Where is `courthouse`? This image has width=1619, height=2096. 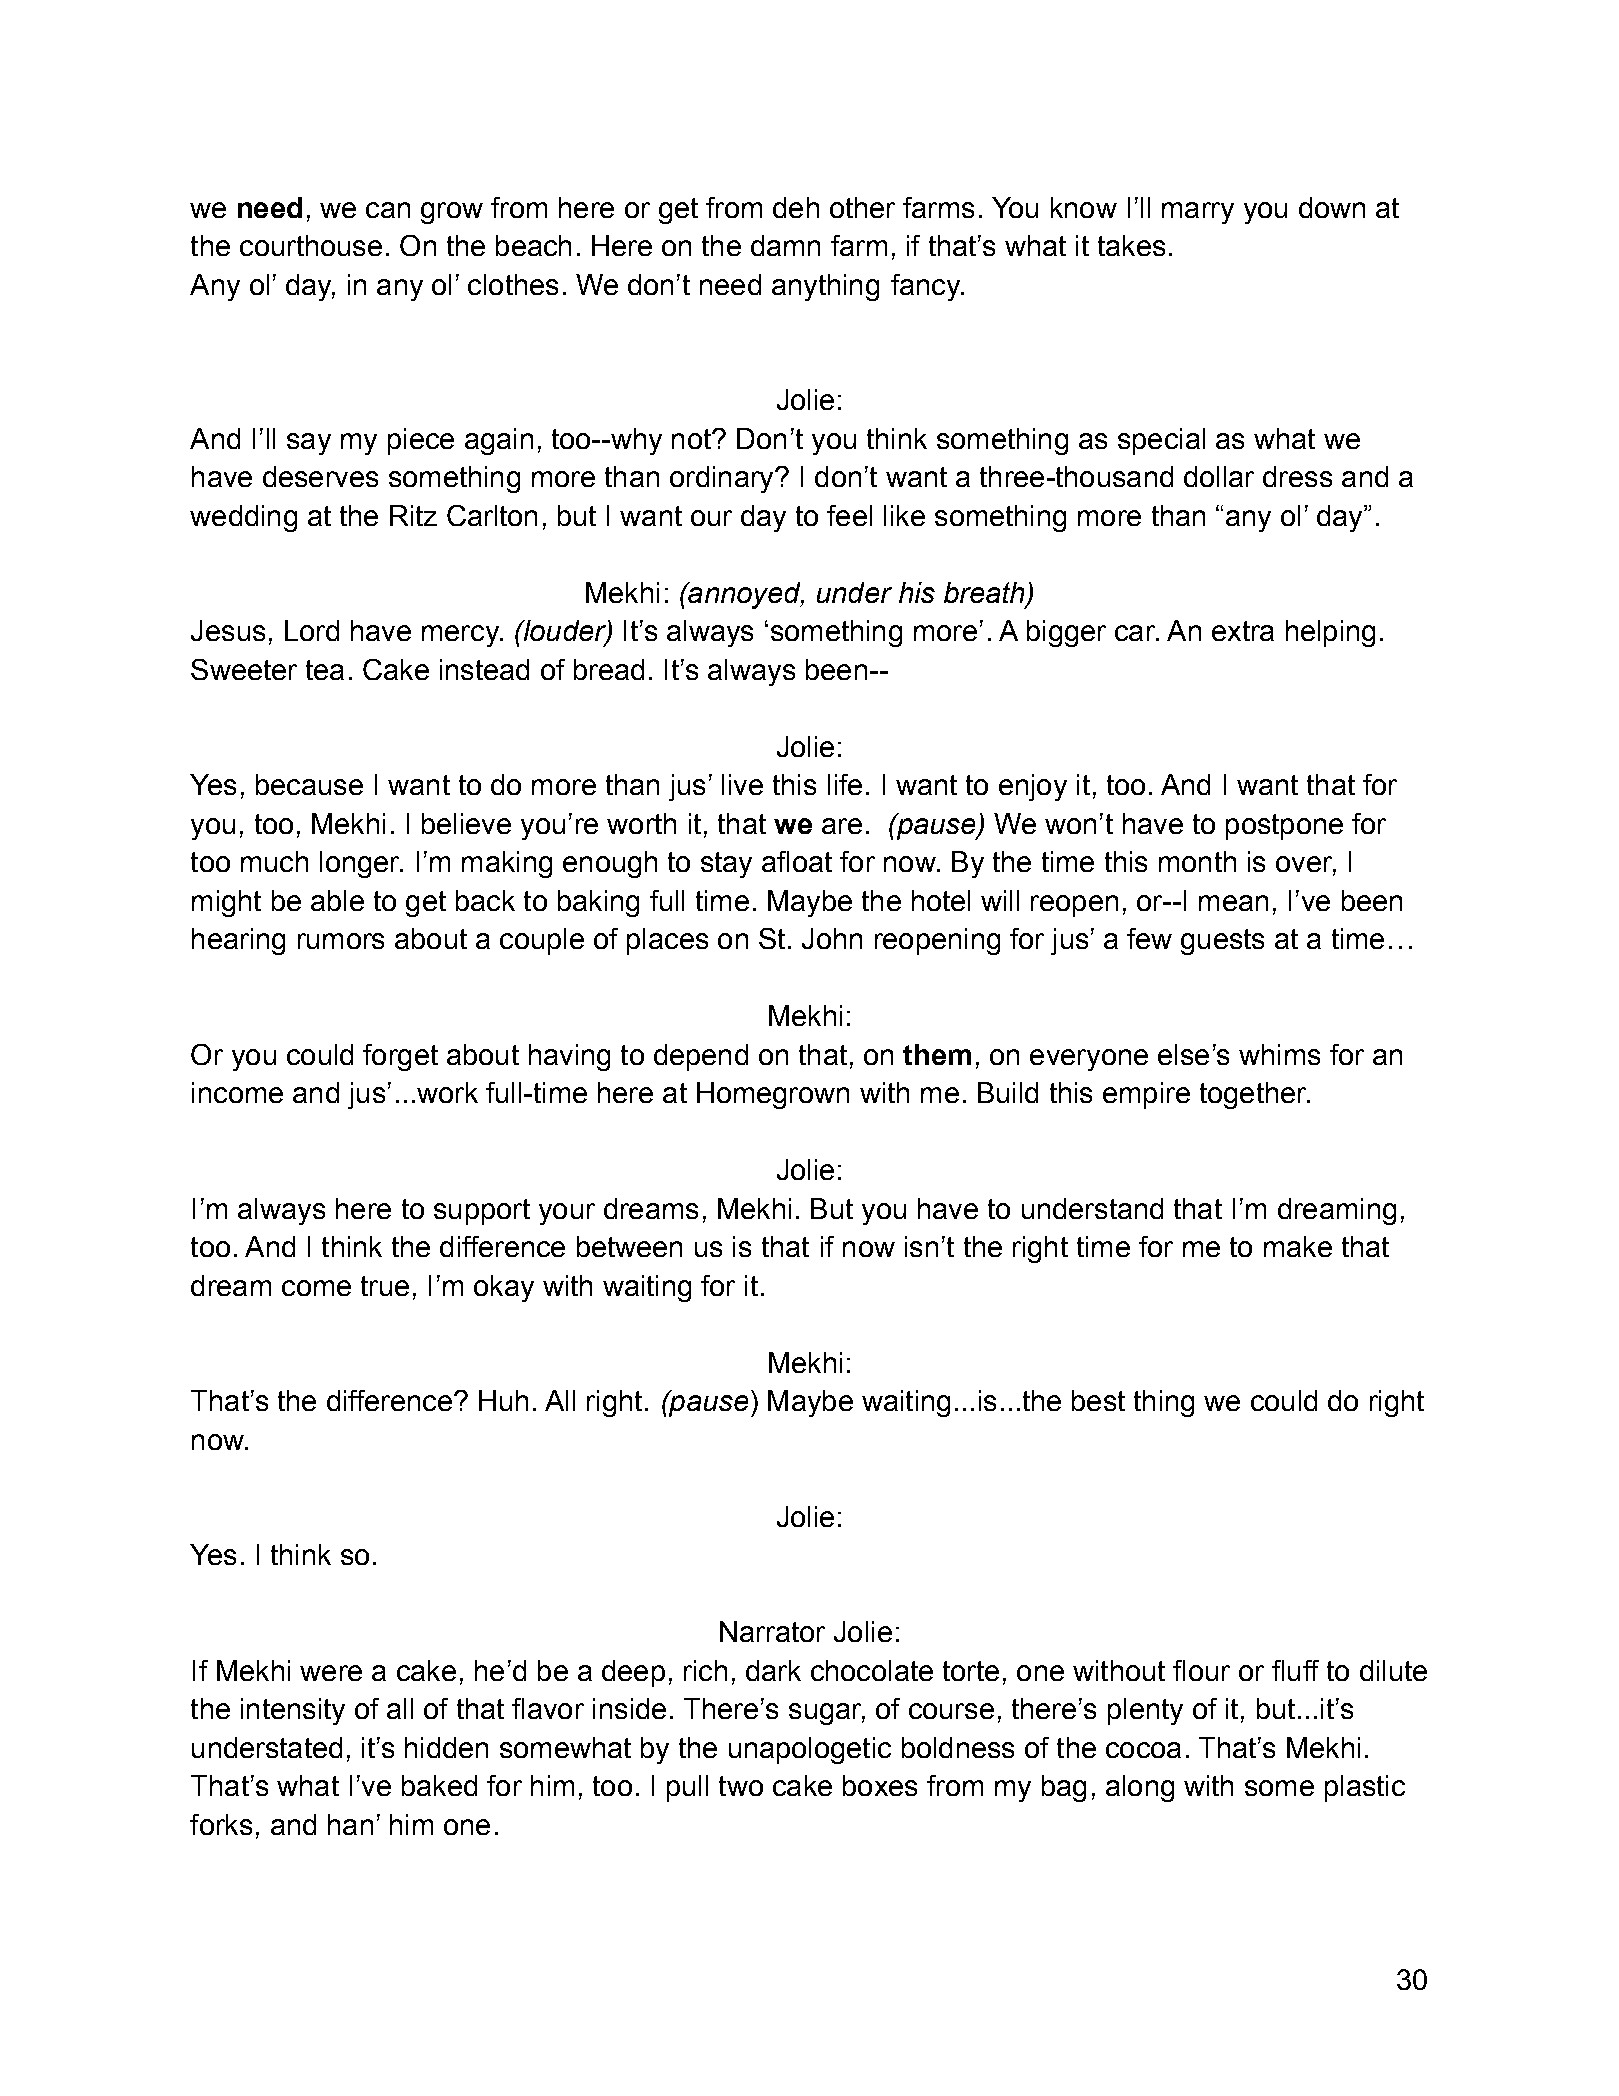 courthouse is located at coordinates (311, 245).
